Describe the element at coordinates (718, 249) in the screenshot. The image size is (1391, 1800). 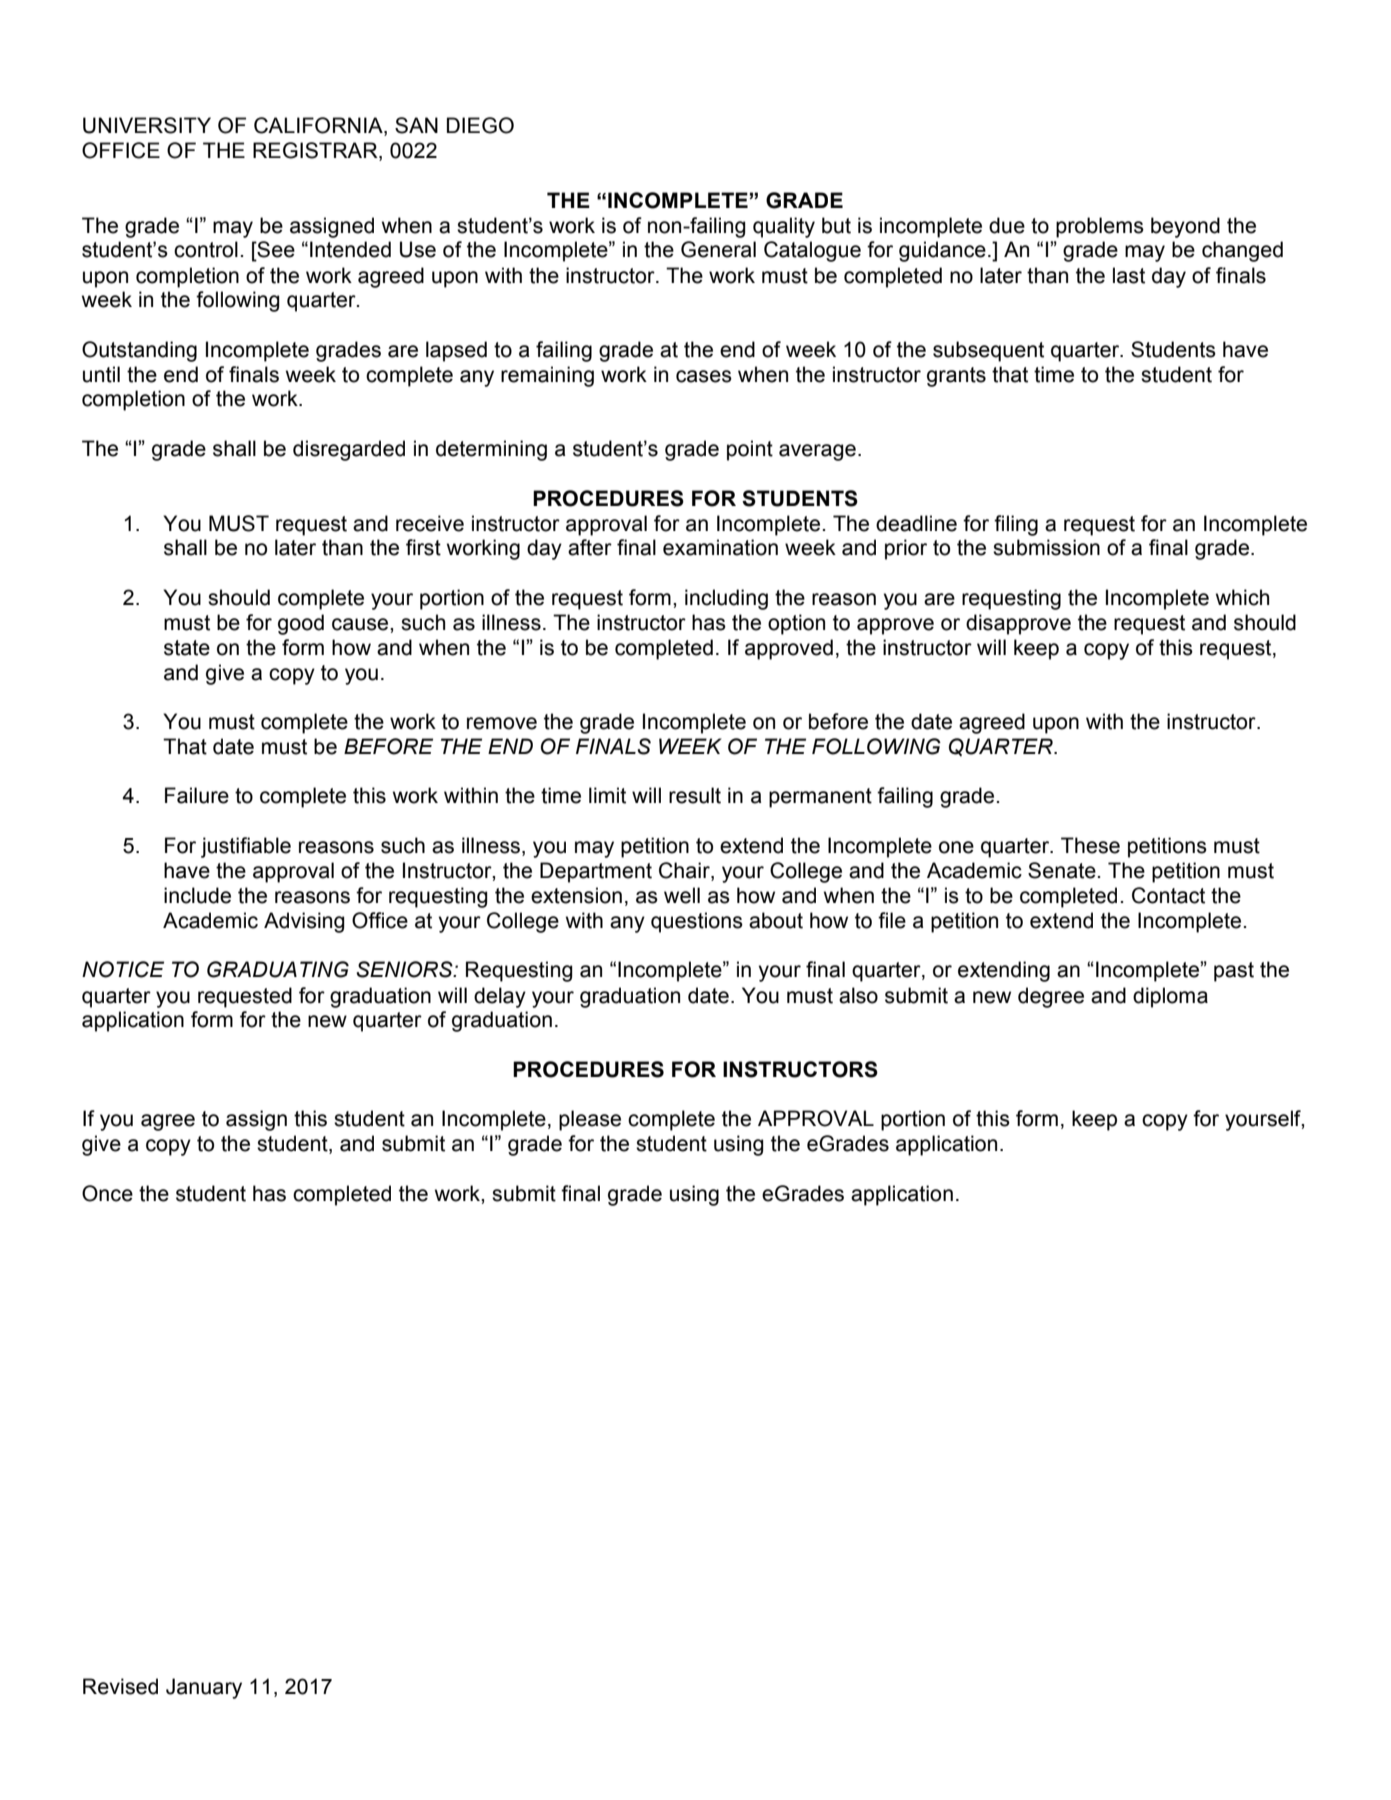
I see `General` at that location.
